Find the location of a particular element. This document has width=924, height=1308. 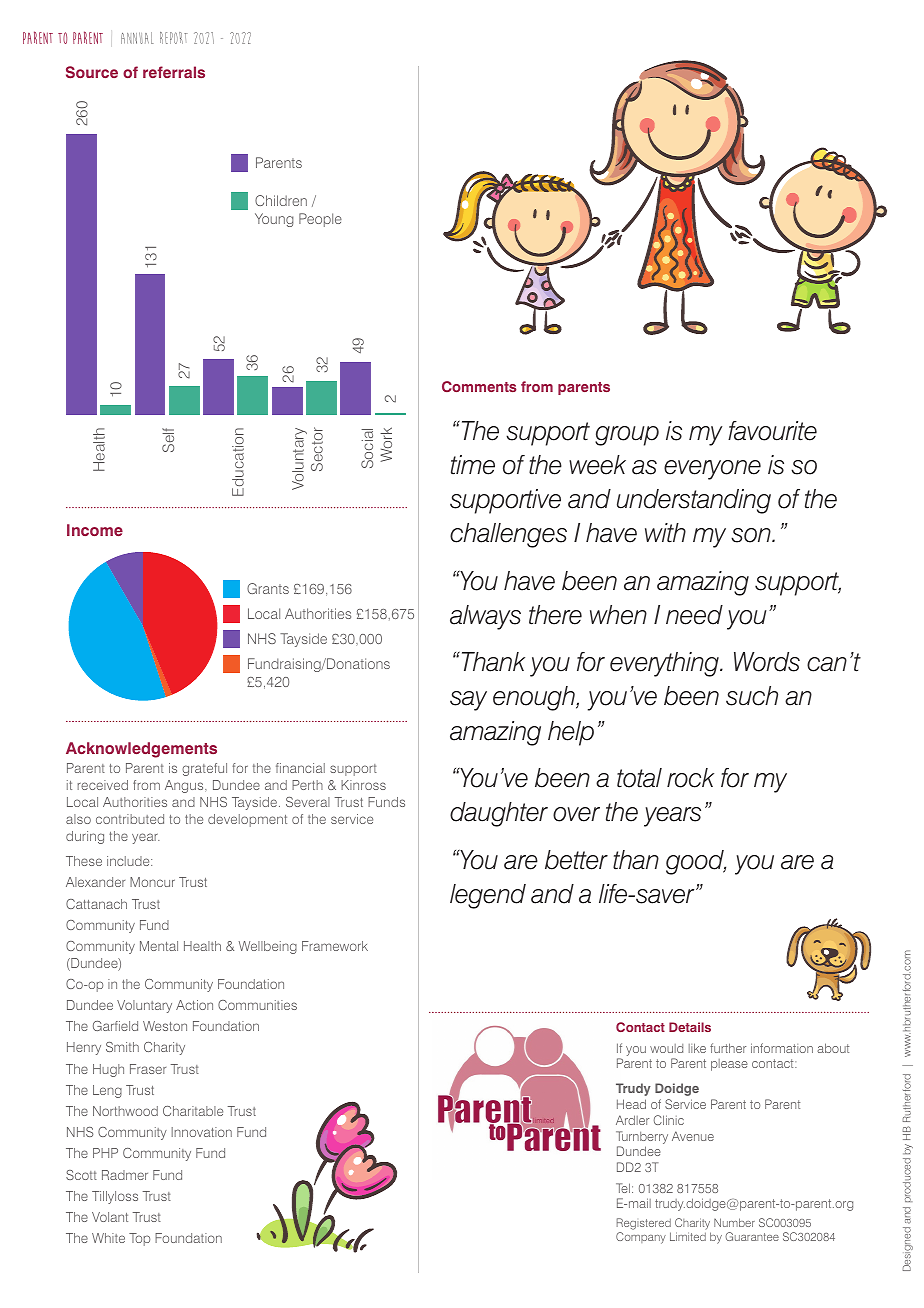

Young is located at coordinates (274, 220).
